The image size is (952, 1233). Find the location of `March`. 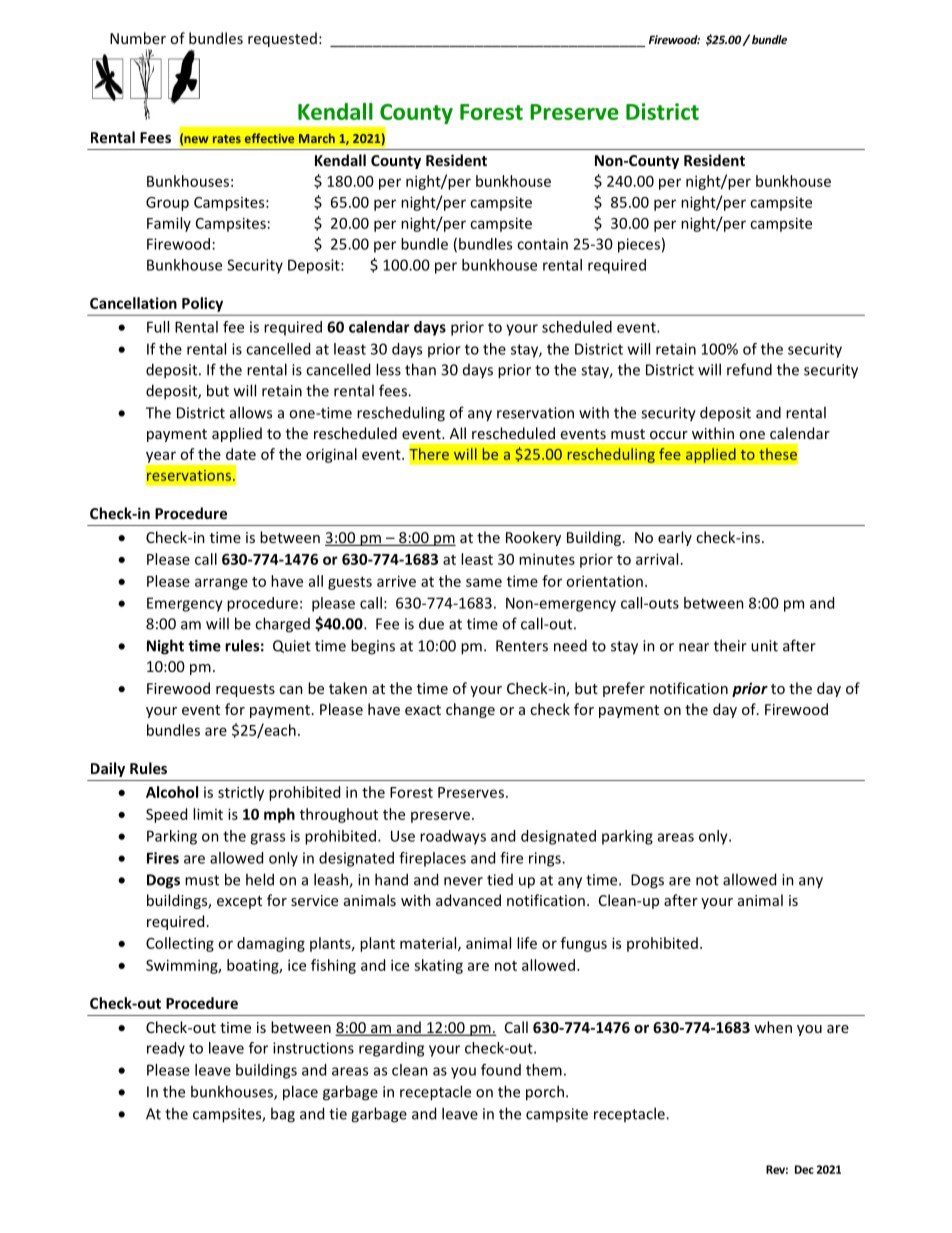

March is located at coordinates (317, 138).
